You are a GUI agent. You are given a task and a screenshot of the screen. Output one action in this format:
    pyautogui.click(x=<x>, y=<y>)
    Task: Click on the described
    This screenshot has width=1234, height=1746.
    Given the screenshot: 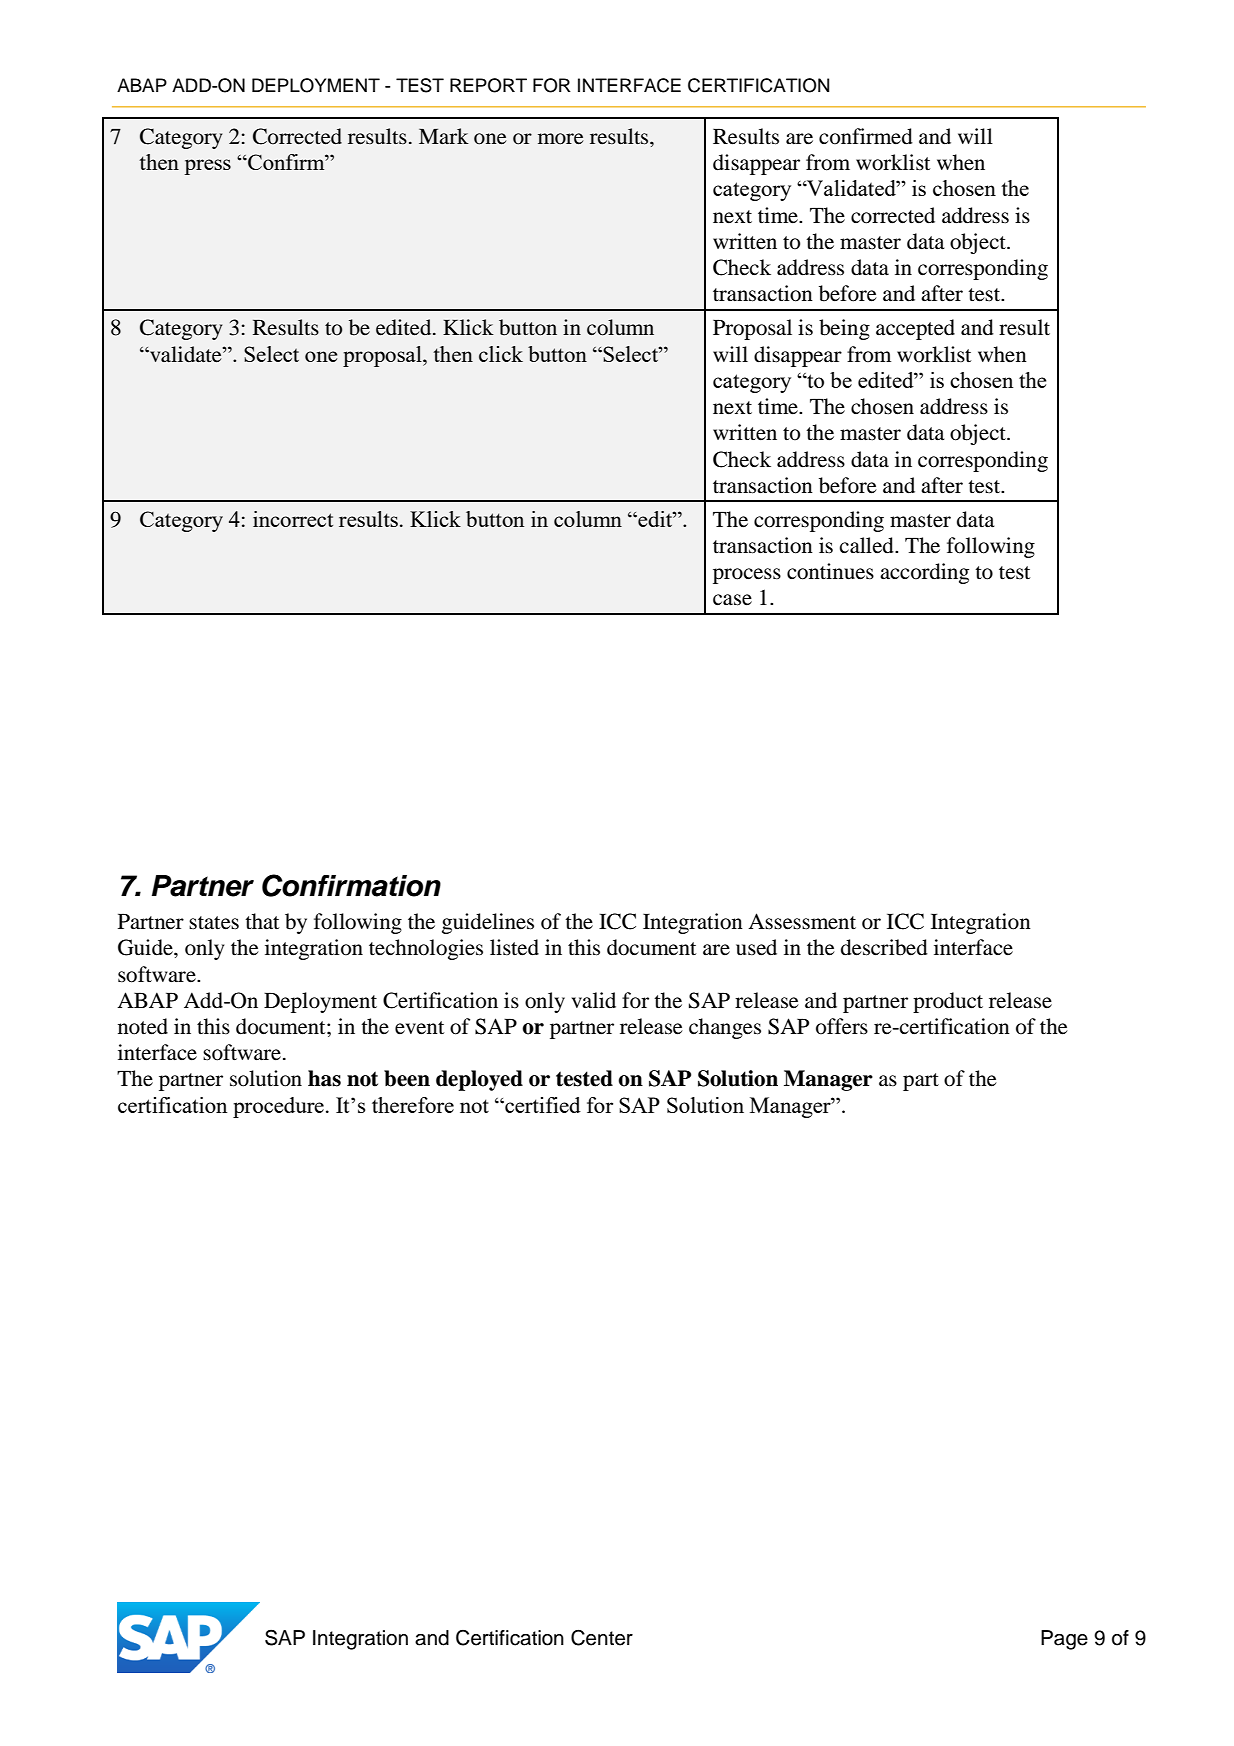 What is the action you would take?
    pyautogui.click(x=884, y=947)
